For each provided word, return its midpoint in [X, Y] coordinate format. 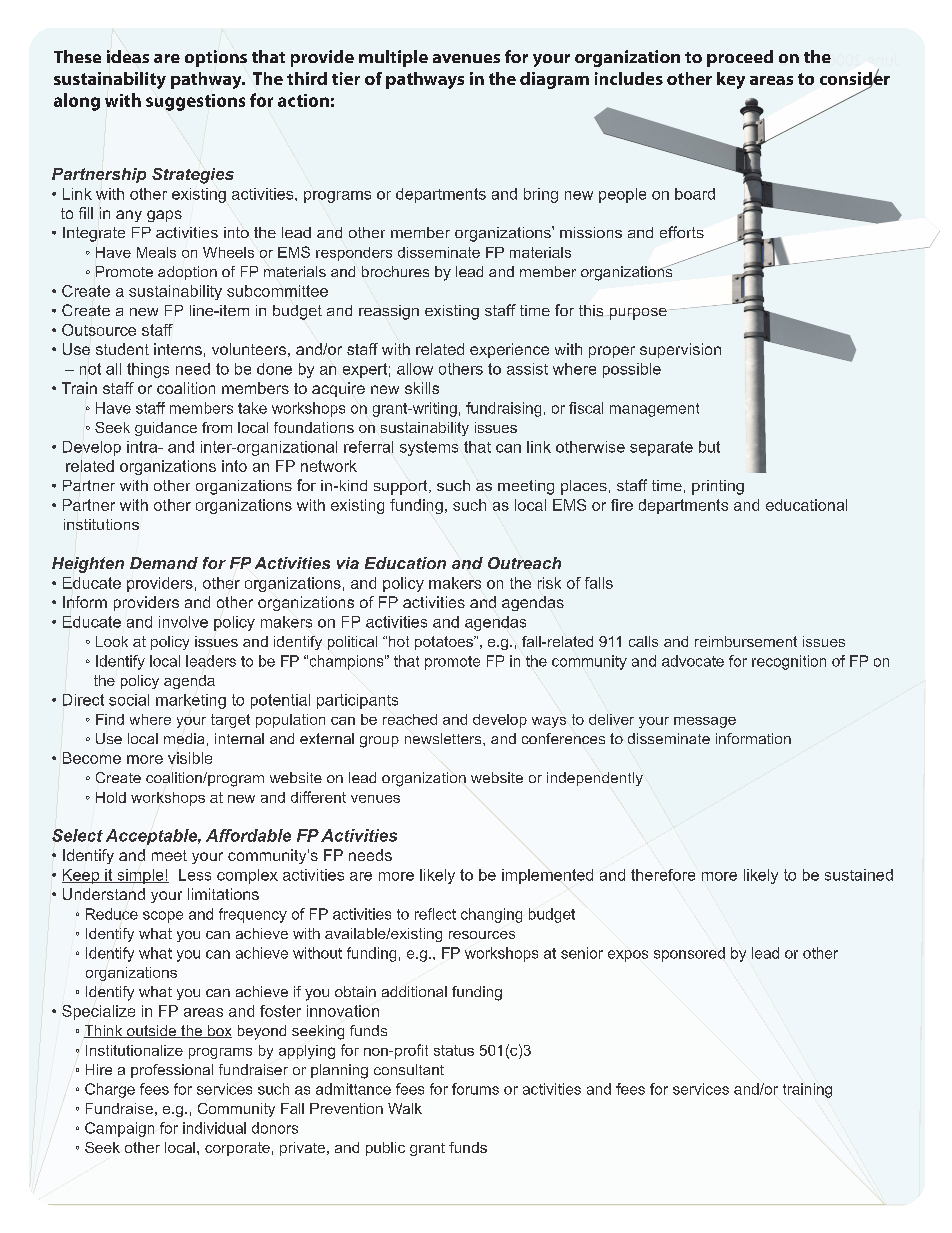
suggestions [195, 102]
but [709, 447]
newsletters [444, 738]
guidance [166, 429]
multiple [393, 58]
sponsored [689, 954]
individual [214, 1128]
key [731, 80]
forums [475, 1089]
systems [429, 448]
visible [190, 758]
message [705, 722]
